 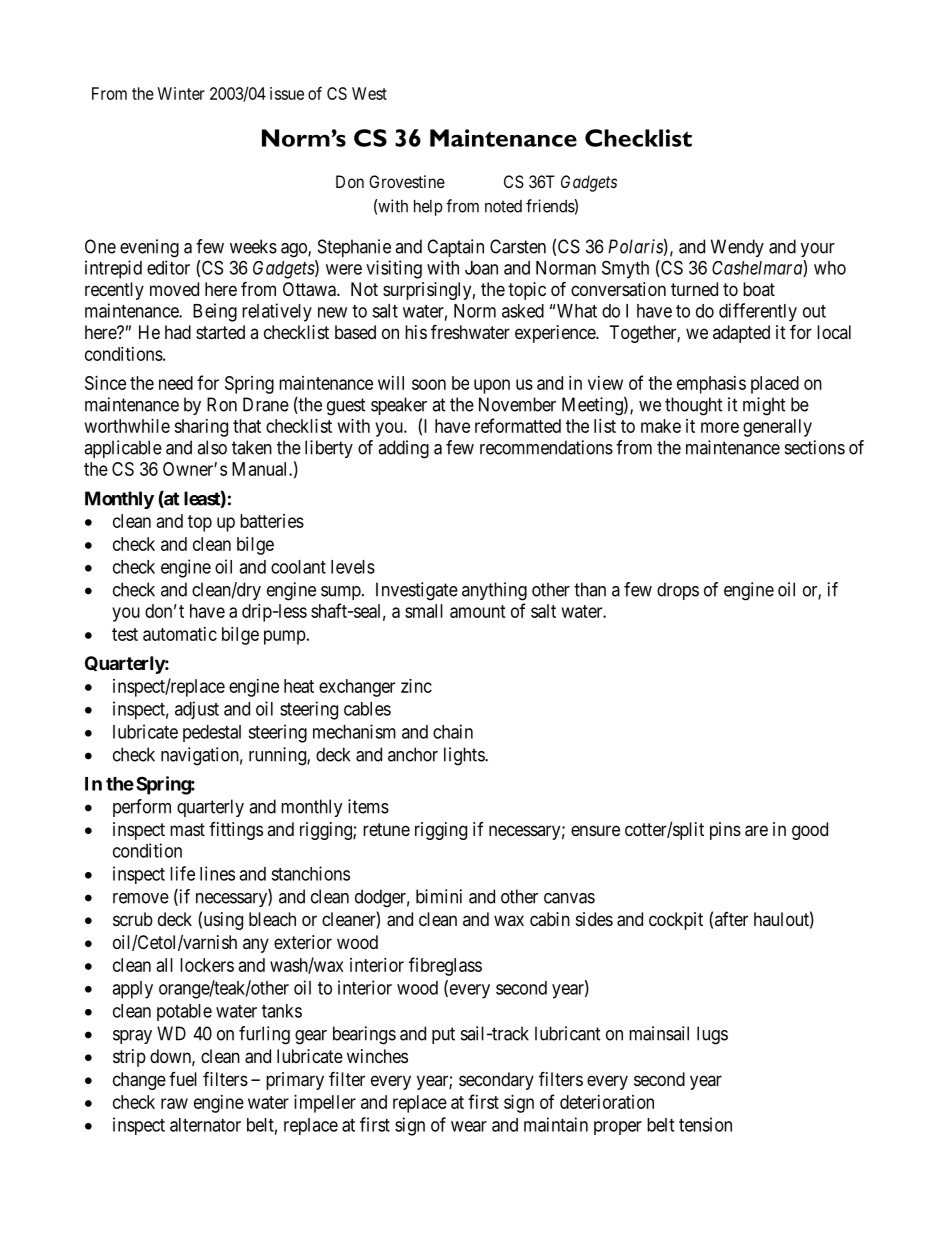 What do you see at coordinates (180, 634) in the image?
I see `automatic` at bounding box center [180, 634].
